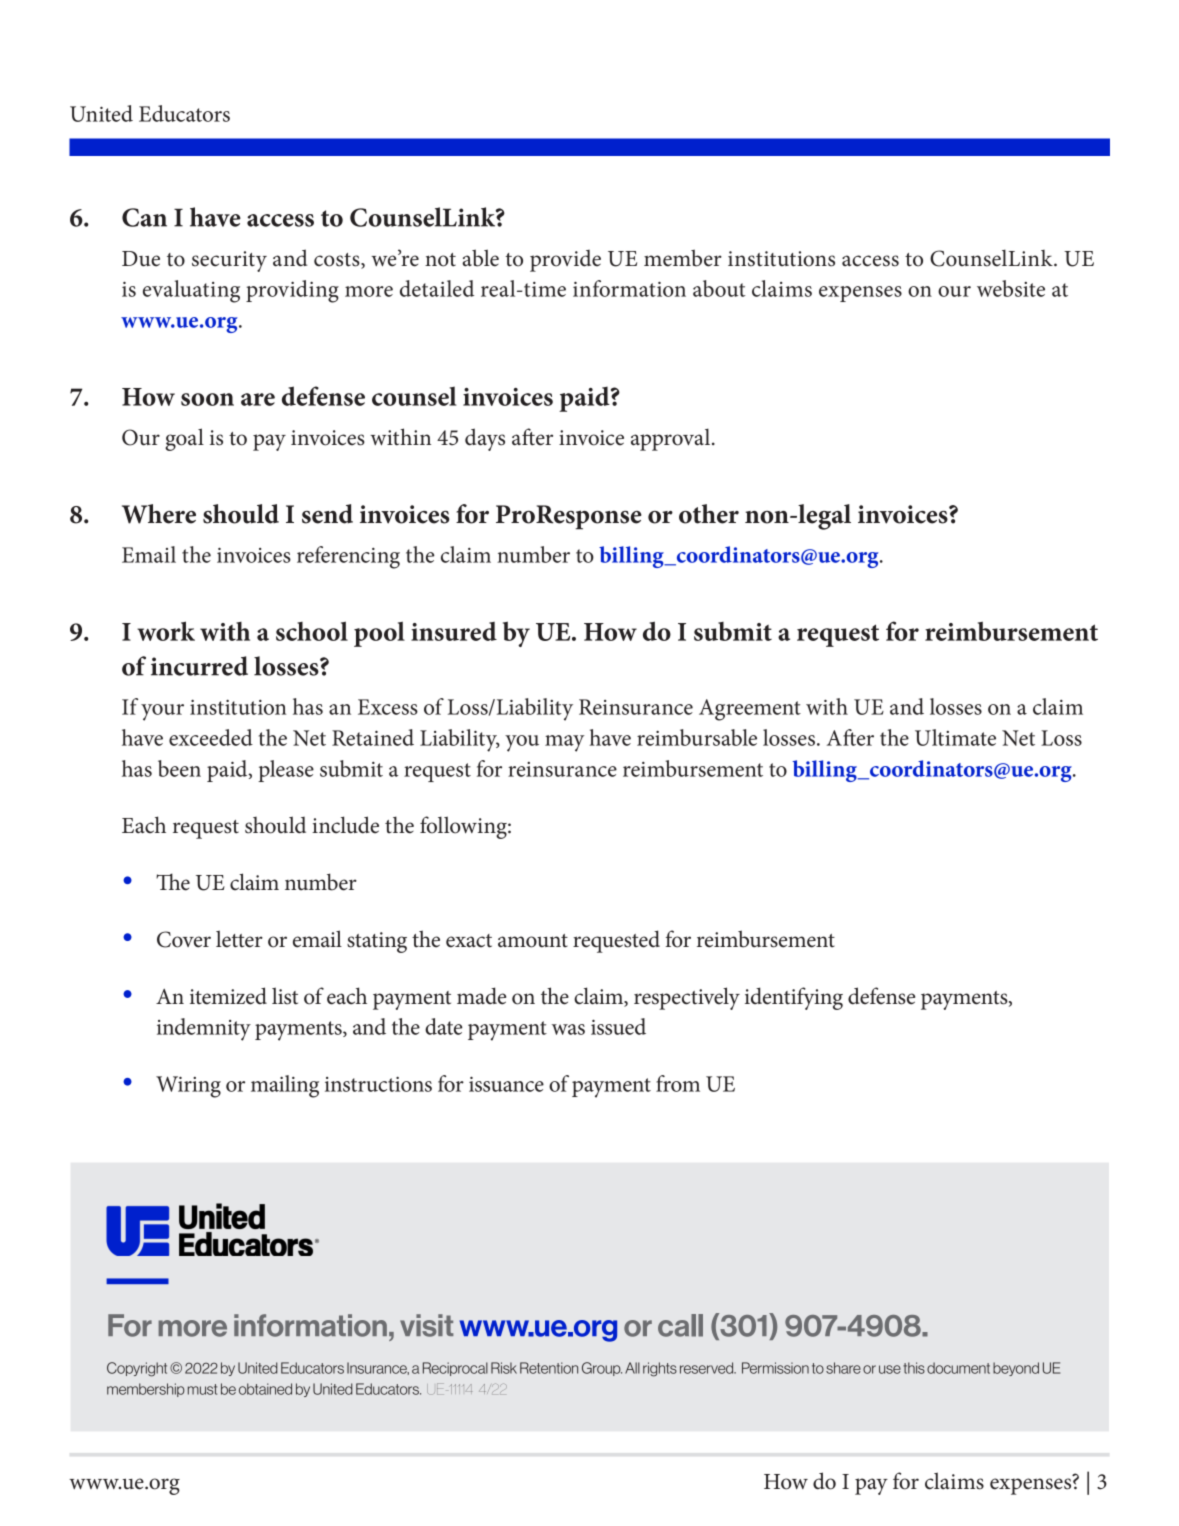  I want to click on please, so click(286, 771).
